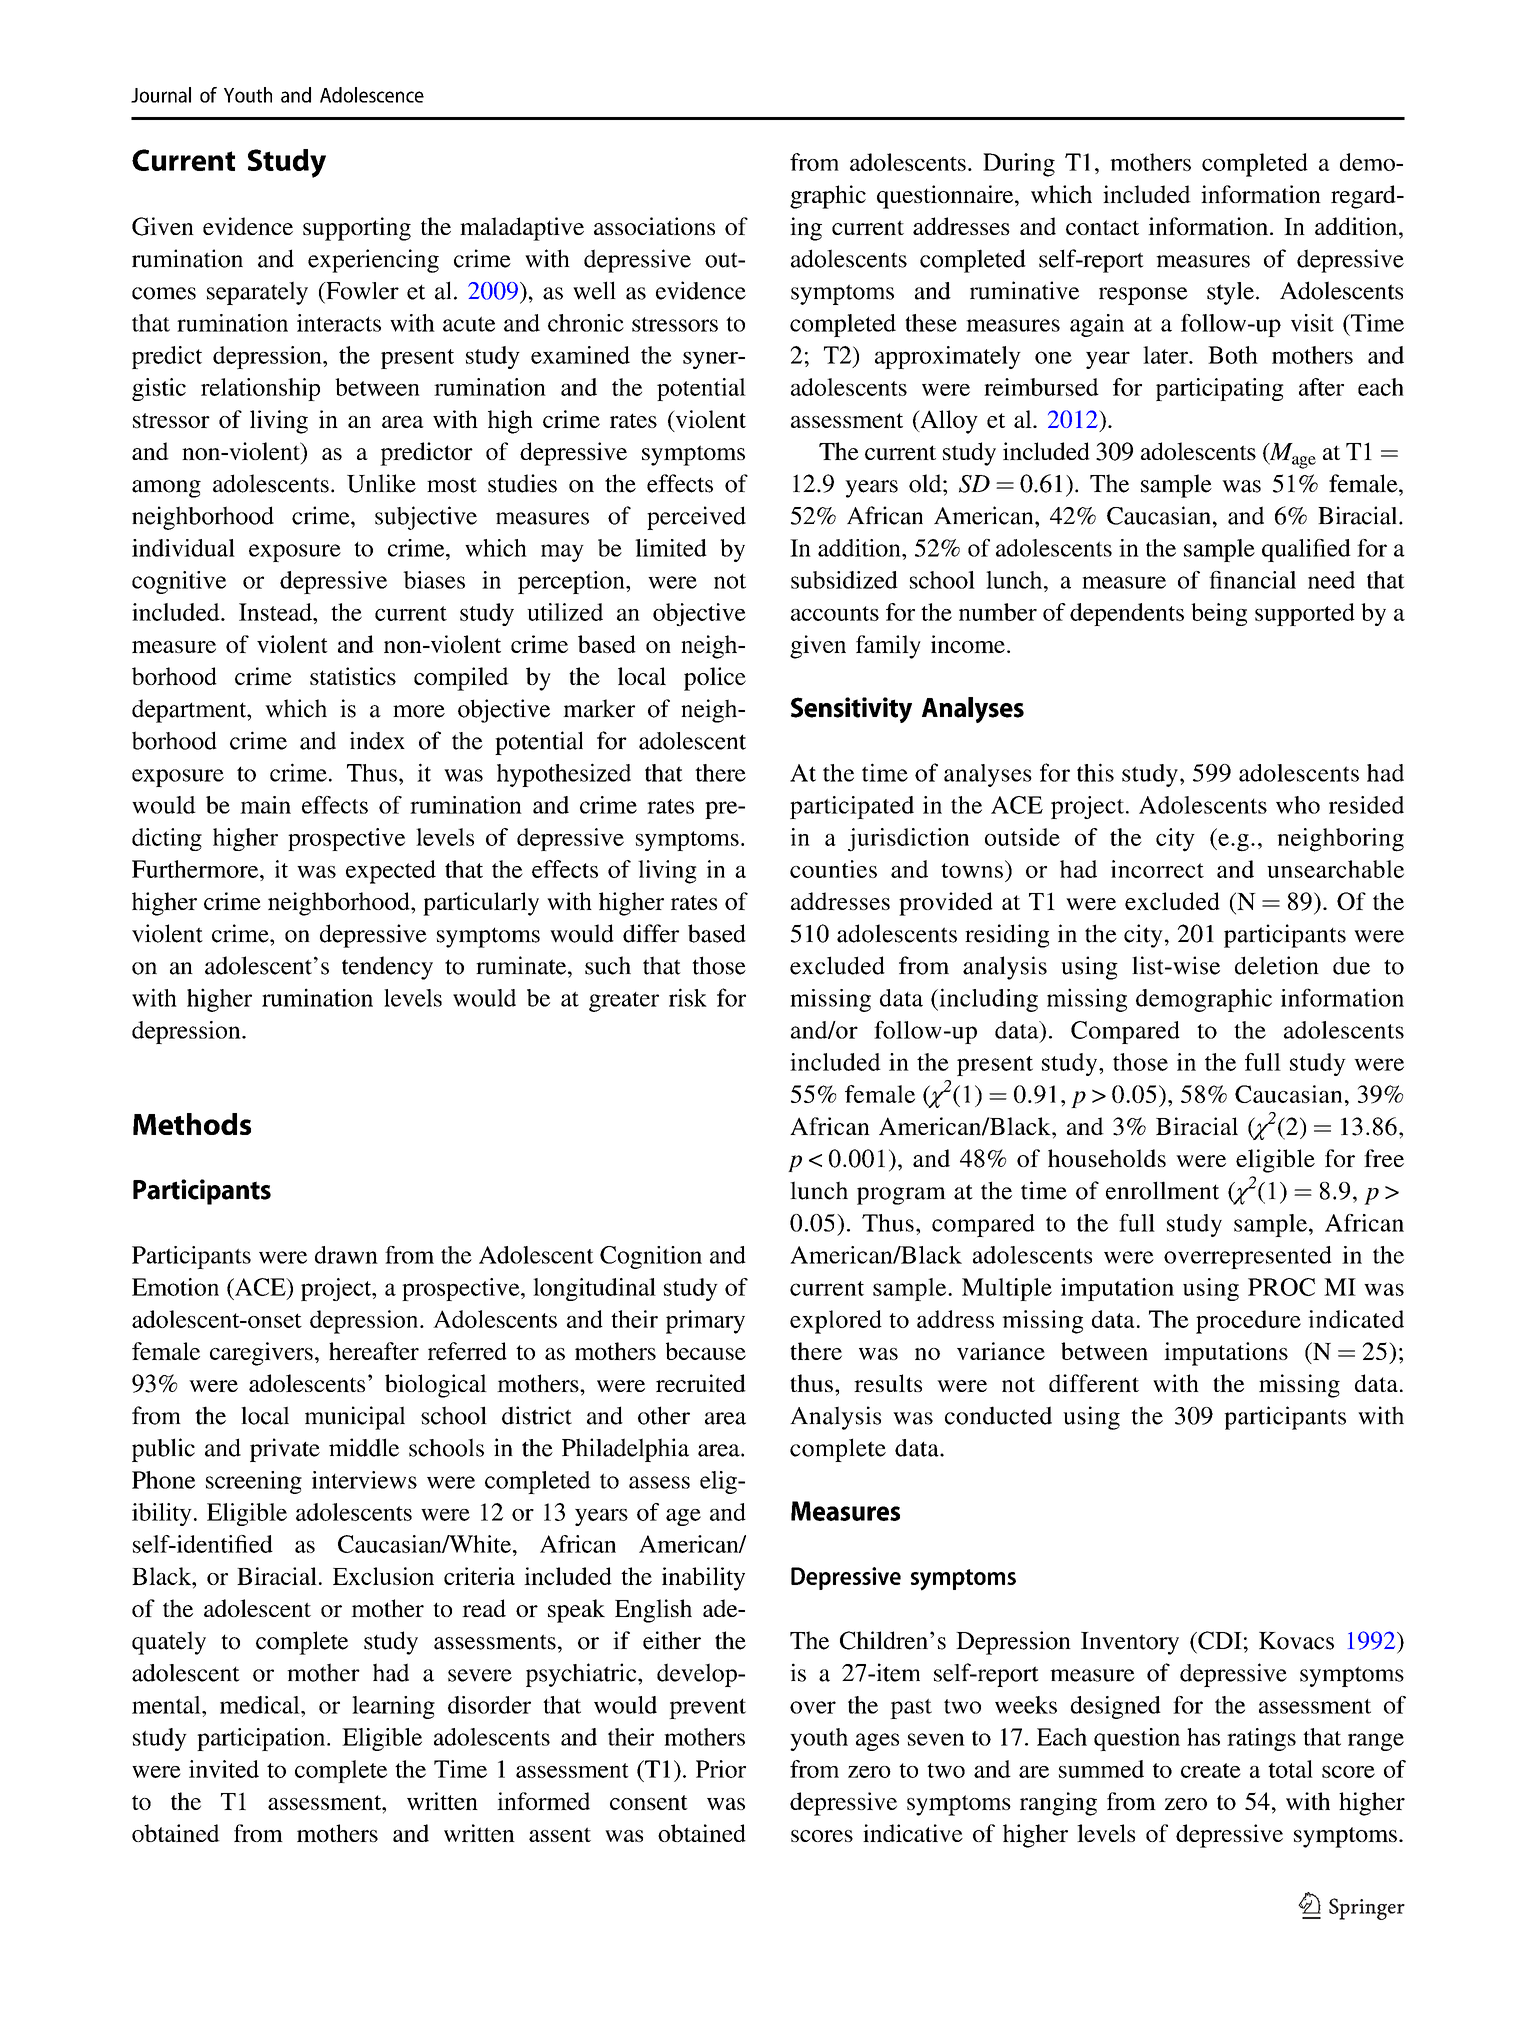  Describe the element at coordinates (1102, 227) in the page. I see `contact` at that location.
